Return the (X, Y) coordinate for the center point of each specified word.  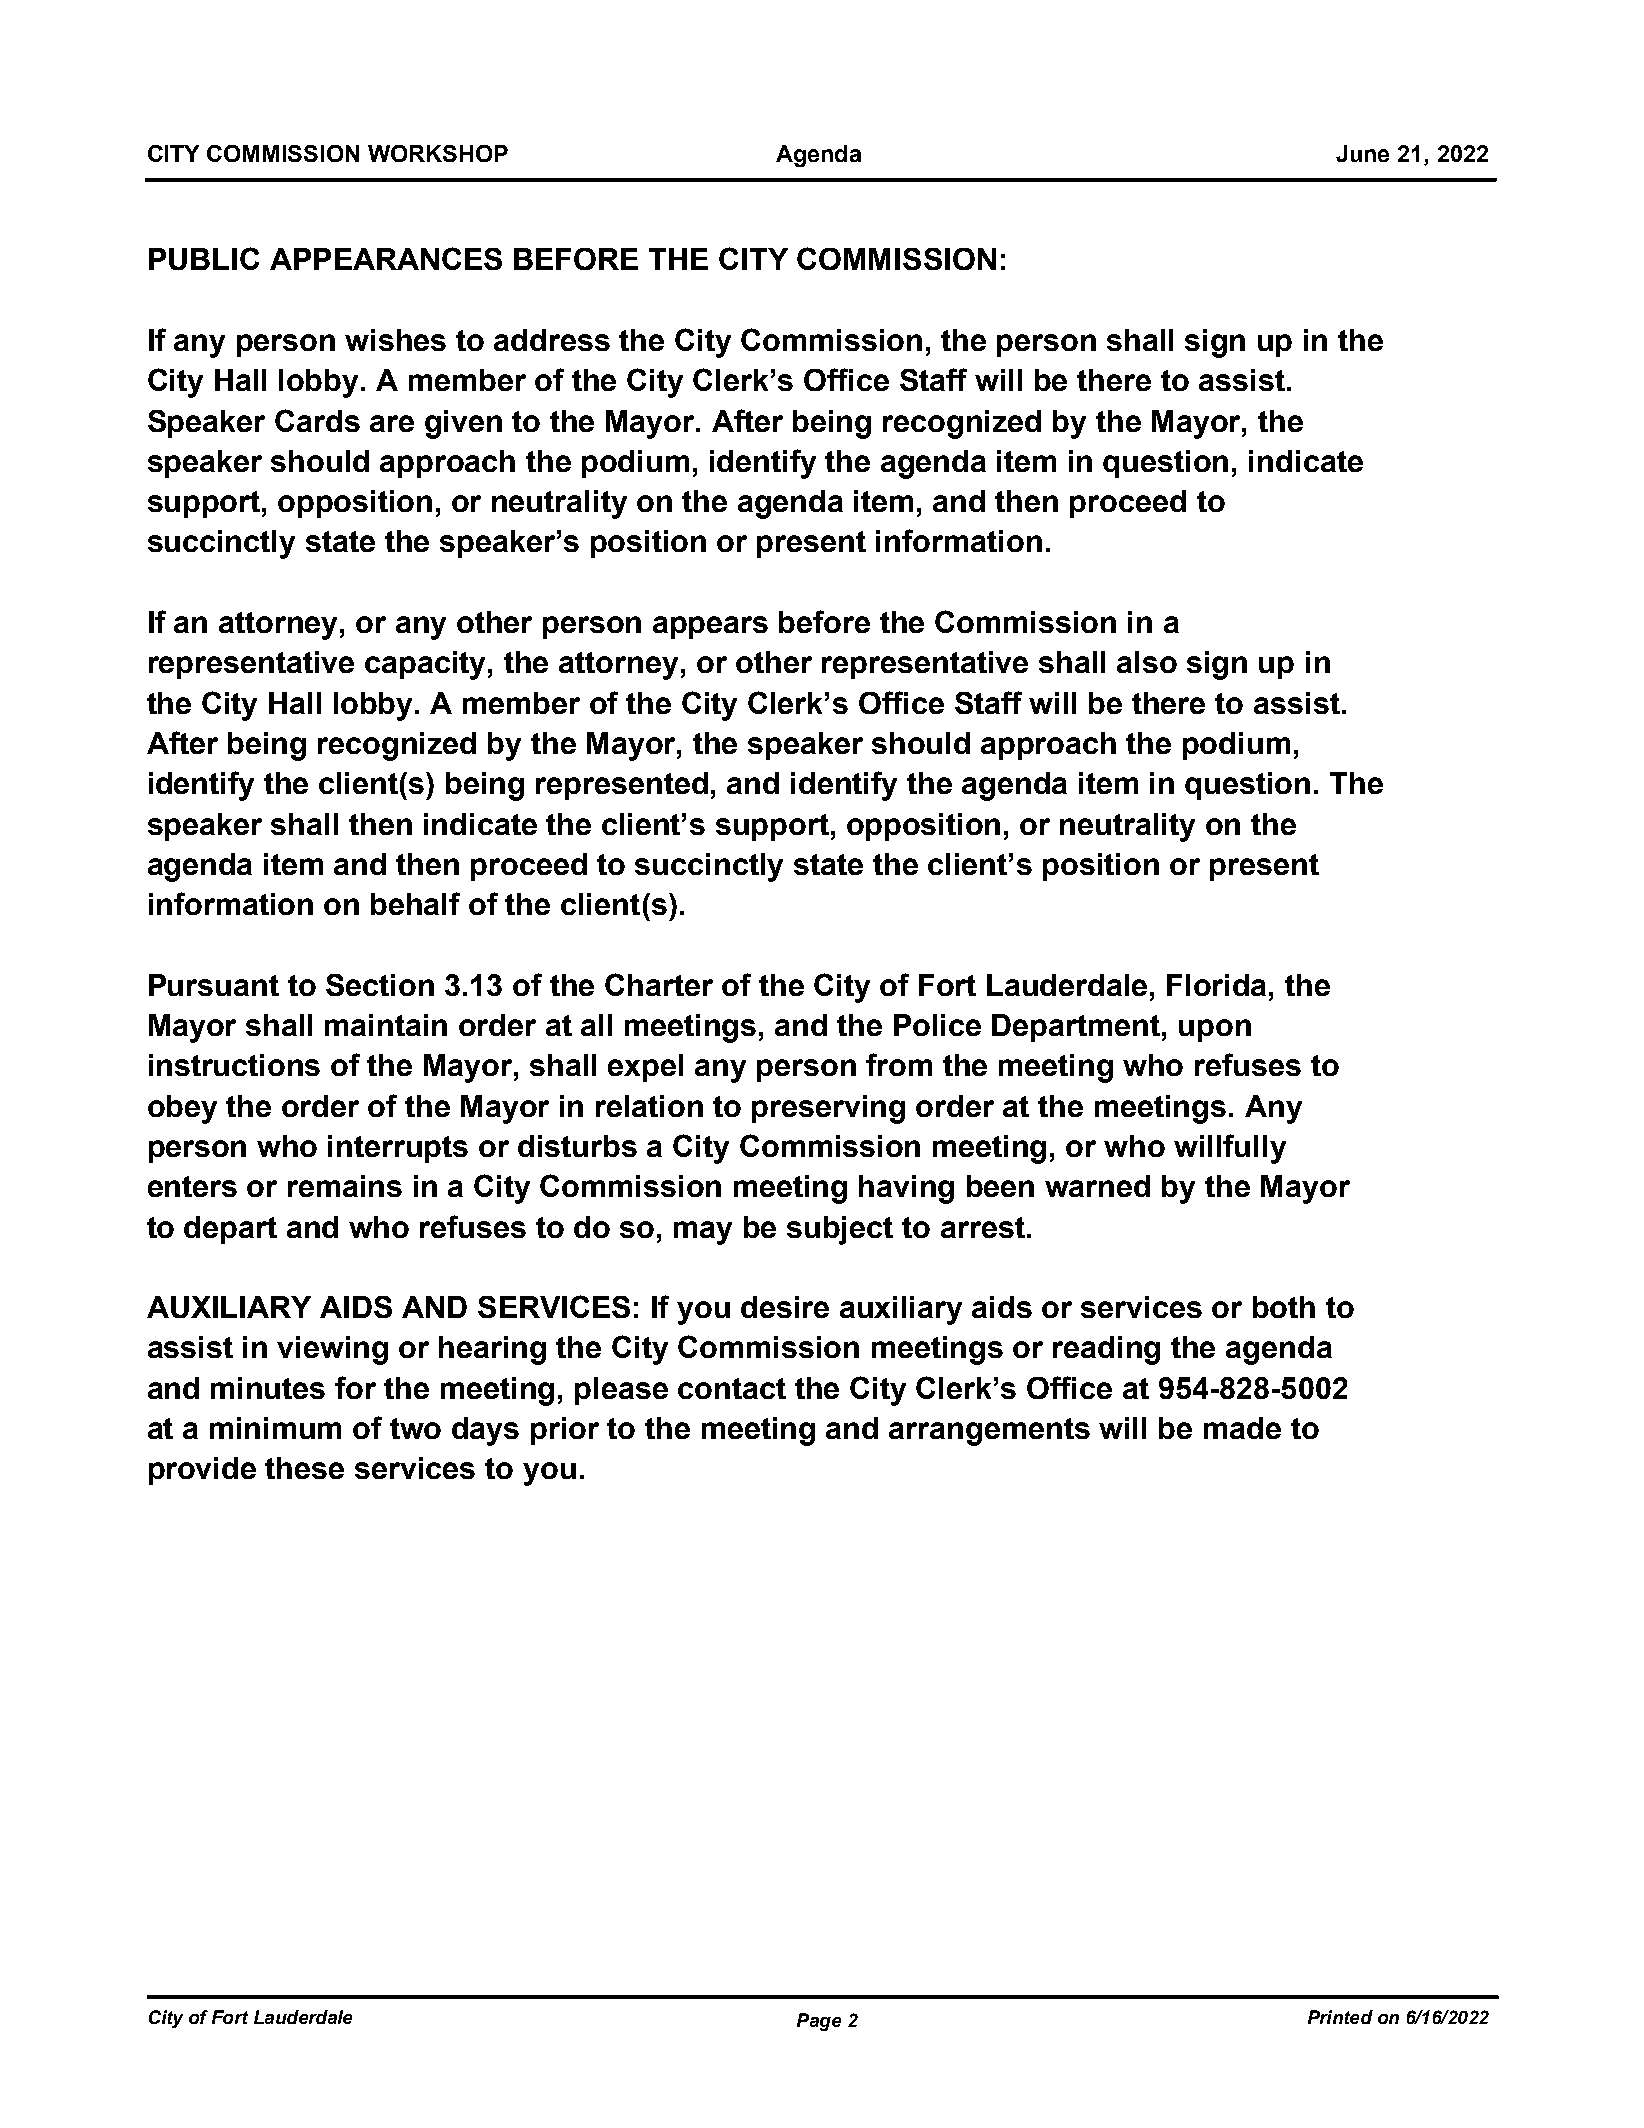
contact (732, 1388)
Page (819, 2022)
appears (710, 627)
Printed (1340, 2017)
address (552, 340)
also (1147, 662)
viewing (332, 1350)
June (1362, 153)
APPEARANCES (386, 258)
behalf (415, 903)
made (1242, 1428)
